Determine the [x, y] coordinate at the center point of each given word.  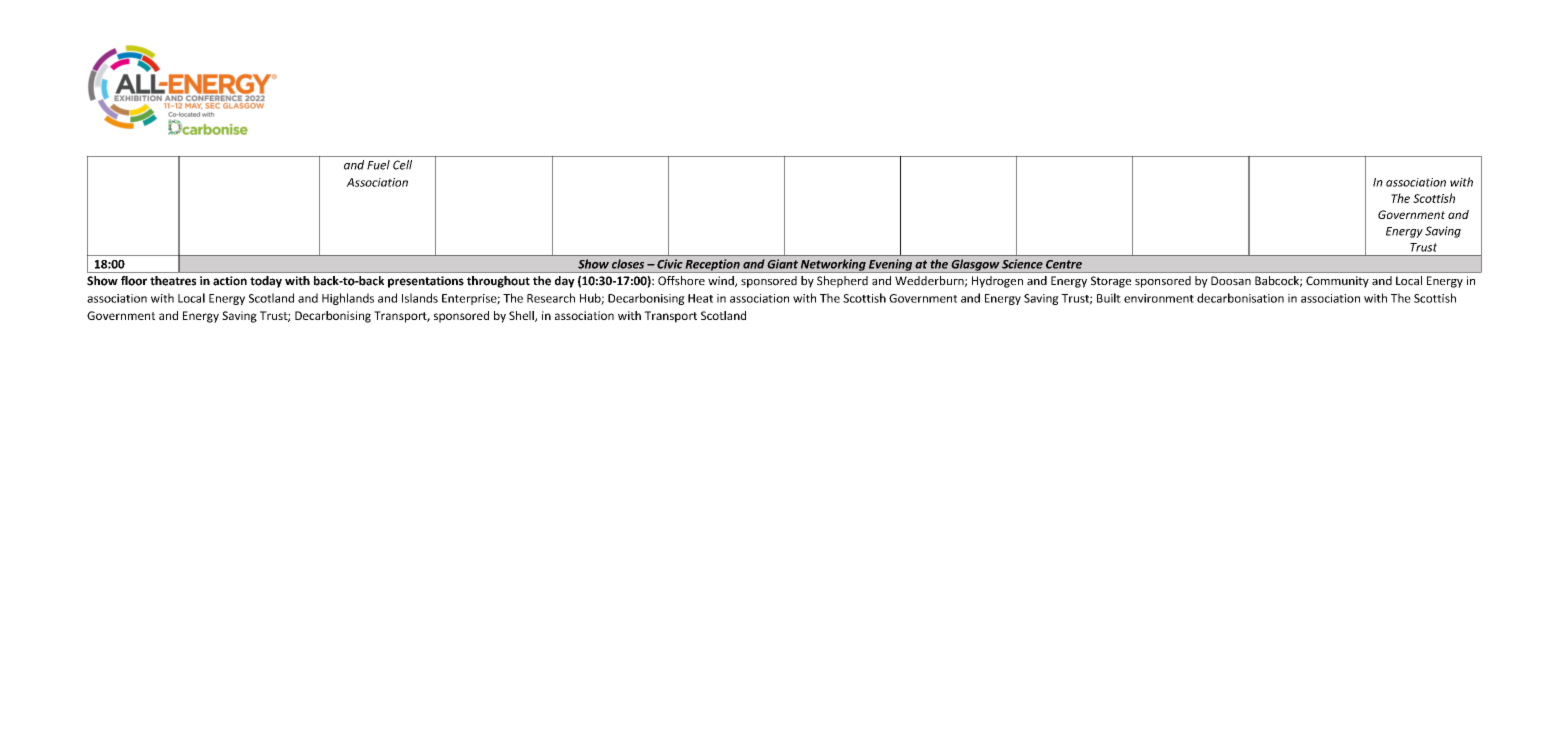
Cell [402, 165]
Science [1022, 264]
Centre [1064, 264]
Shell [522, 316]
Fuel [378, 165]
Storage [1111, 282]
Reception [712, 266]
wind [722, 281]
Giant [782, 264]
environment [1159, 298]
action [230, 281]
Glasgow [975, 266]
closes [628, 264]
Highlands [348, 299]
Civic [669, 264]
